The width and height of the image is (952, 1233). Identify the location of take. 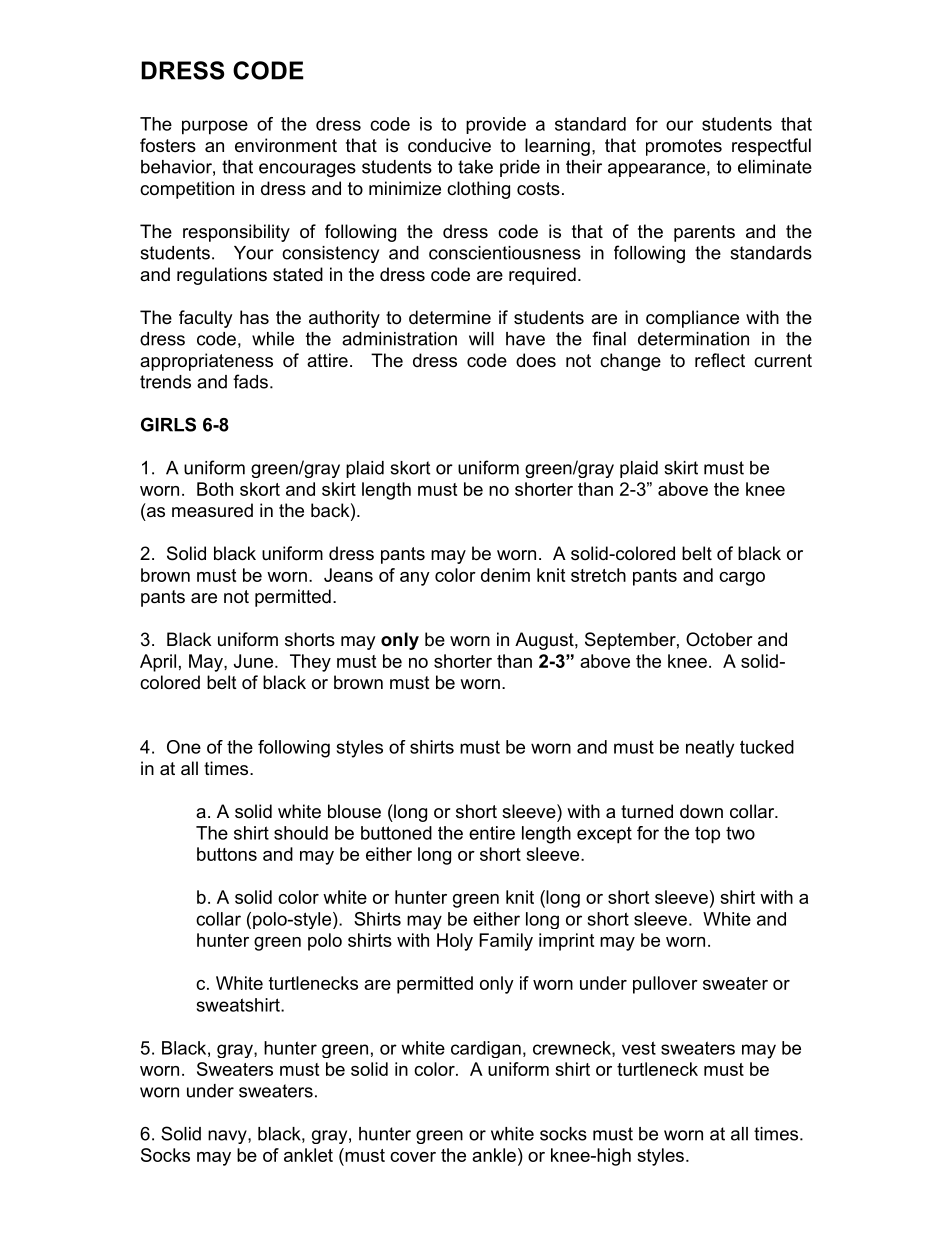
(475, 167).
